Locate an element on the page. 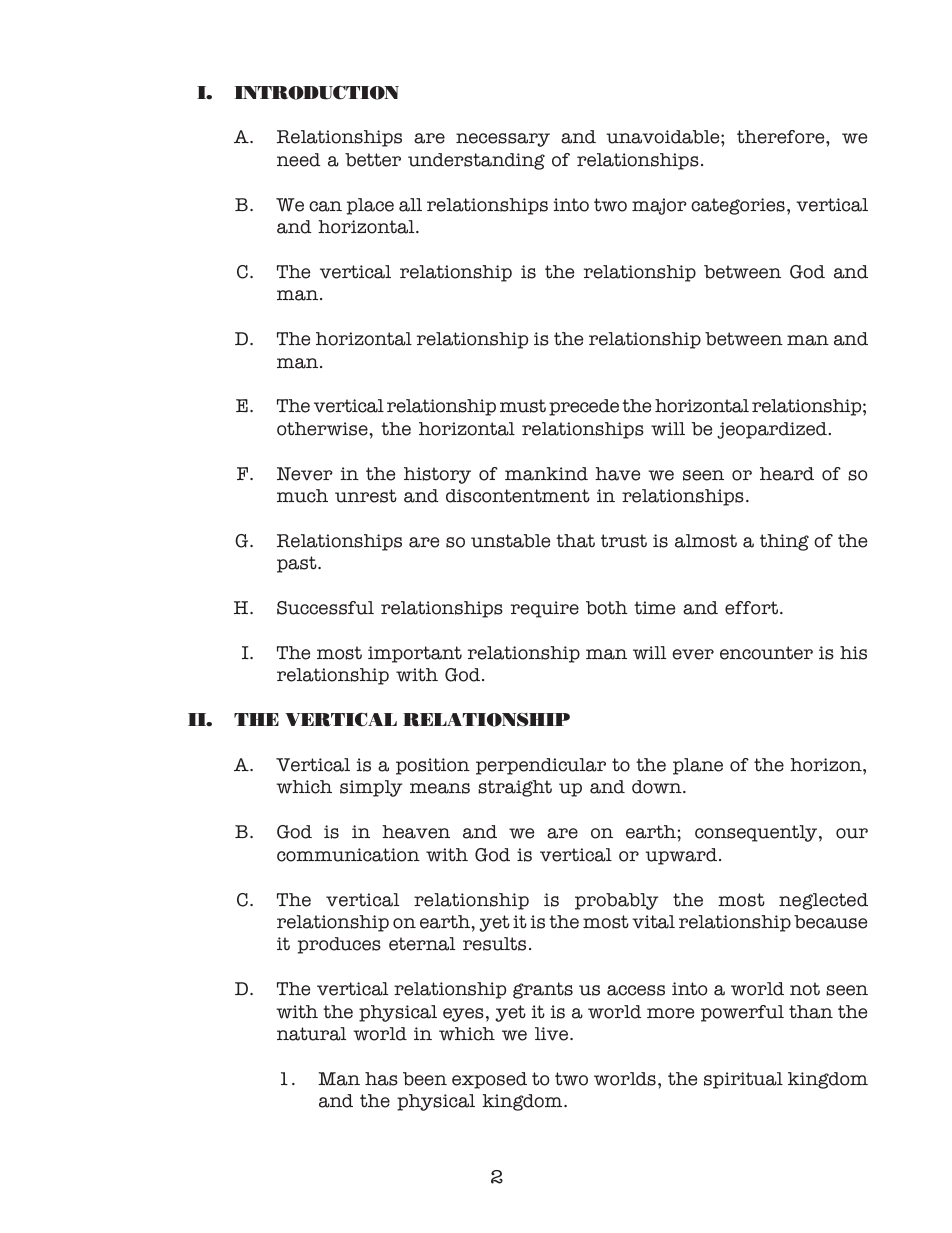  require is located at coordinates (545, 609).
